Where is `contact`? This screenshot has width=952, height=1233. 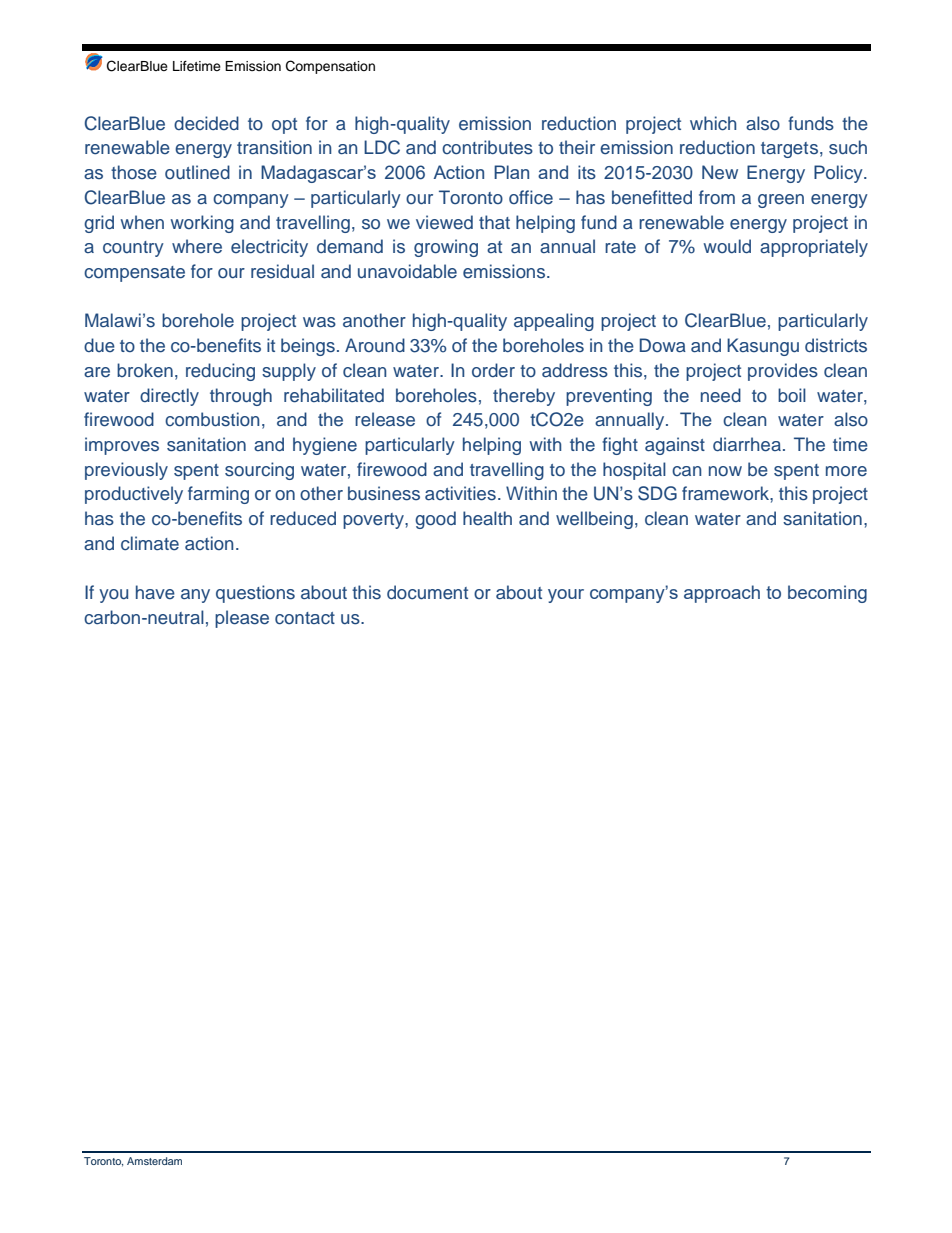
contact is located at coordinates (305, 618).
